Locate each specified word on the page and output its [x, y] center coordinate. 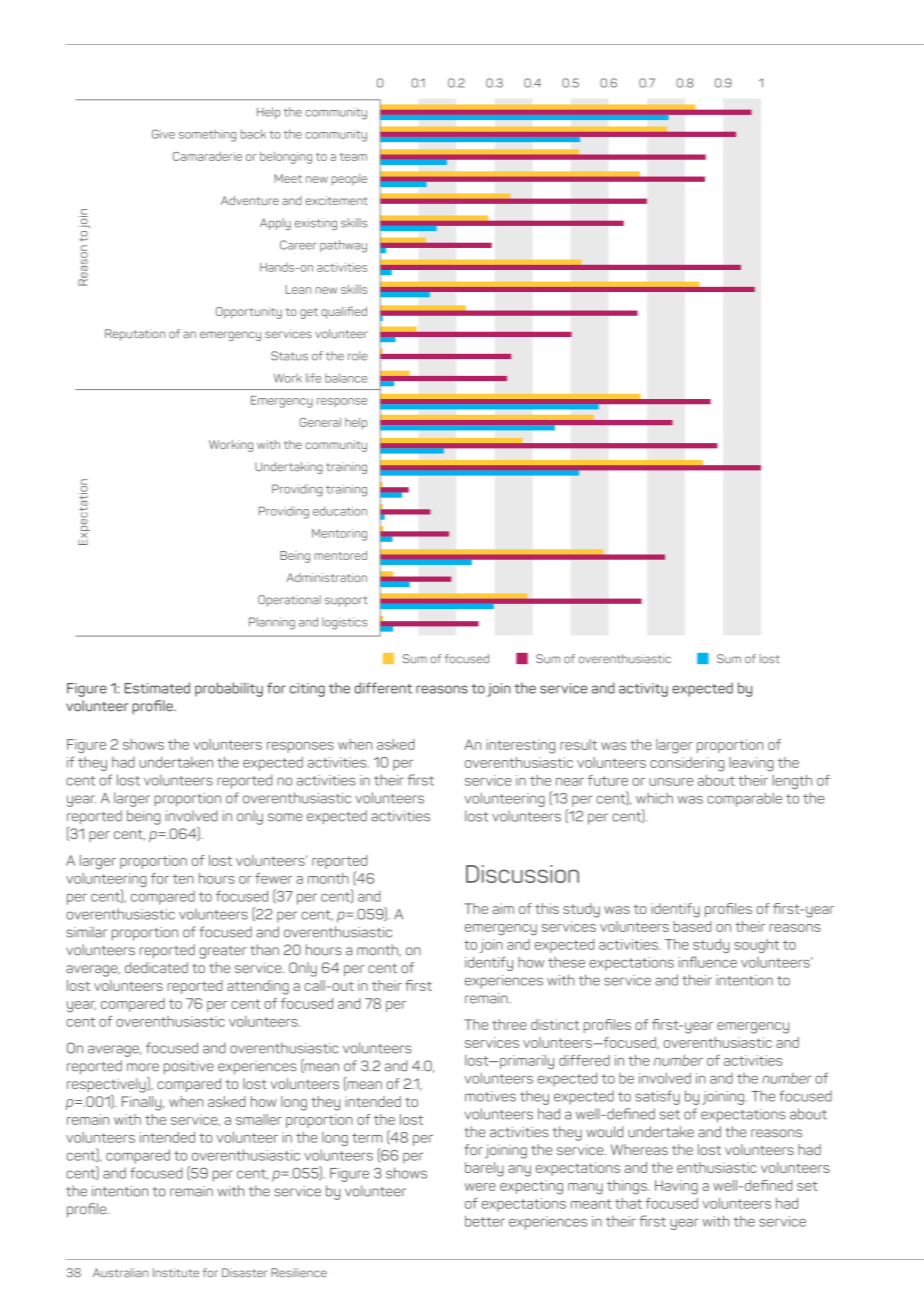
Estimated [157, 688]
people [349, 180]
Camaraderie [207, 156]
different [383, 688]
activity [643, 690]
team [353, 157]
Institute [176, 1272]
